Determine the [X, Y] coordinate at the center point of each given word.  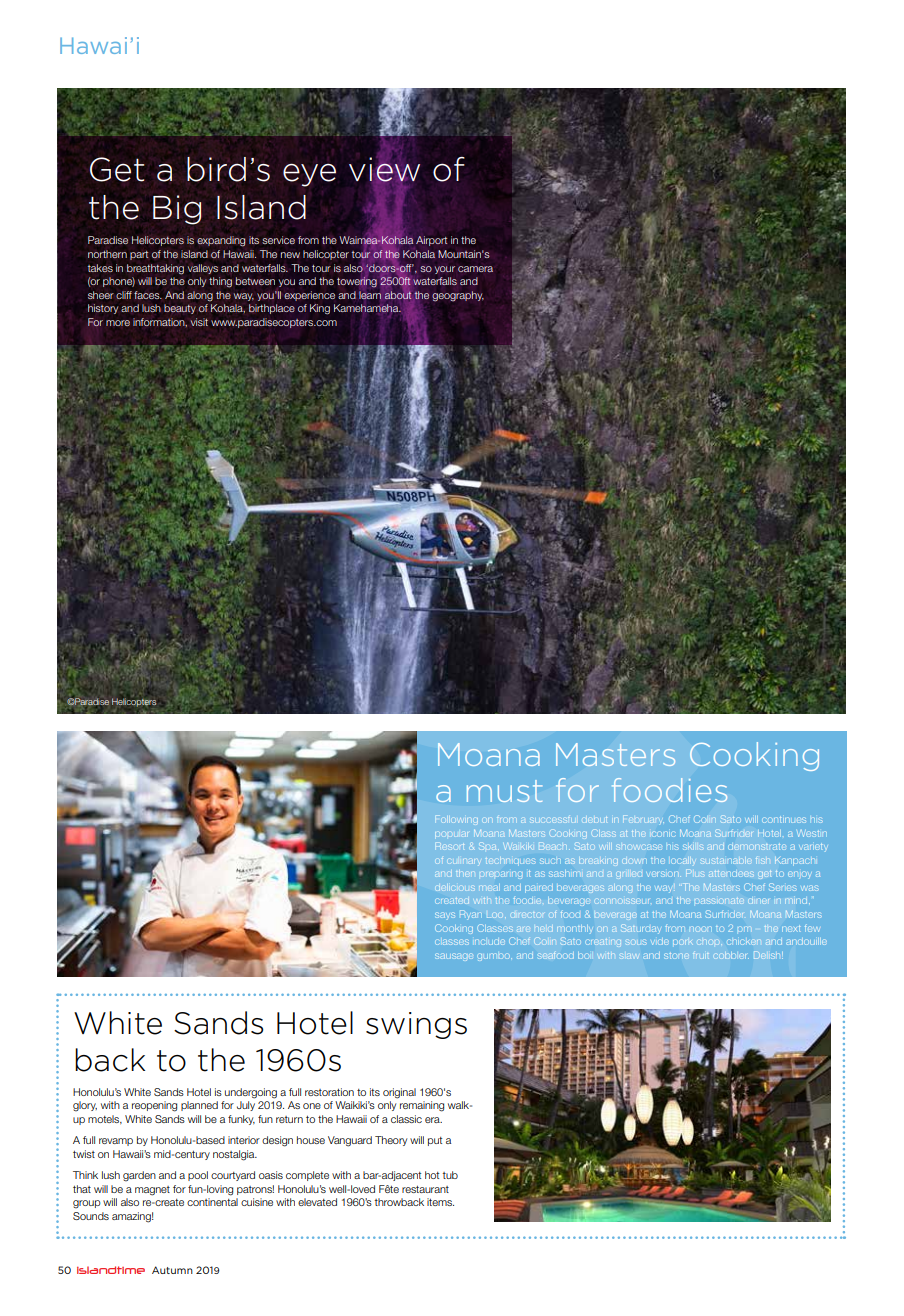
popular [451, 834]
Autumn [172, 1270]
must [504, 791]
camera [475, 269]
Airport [431, 241]
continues [784, 819]
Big [177, 210]
